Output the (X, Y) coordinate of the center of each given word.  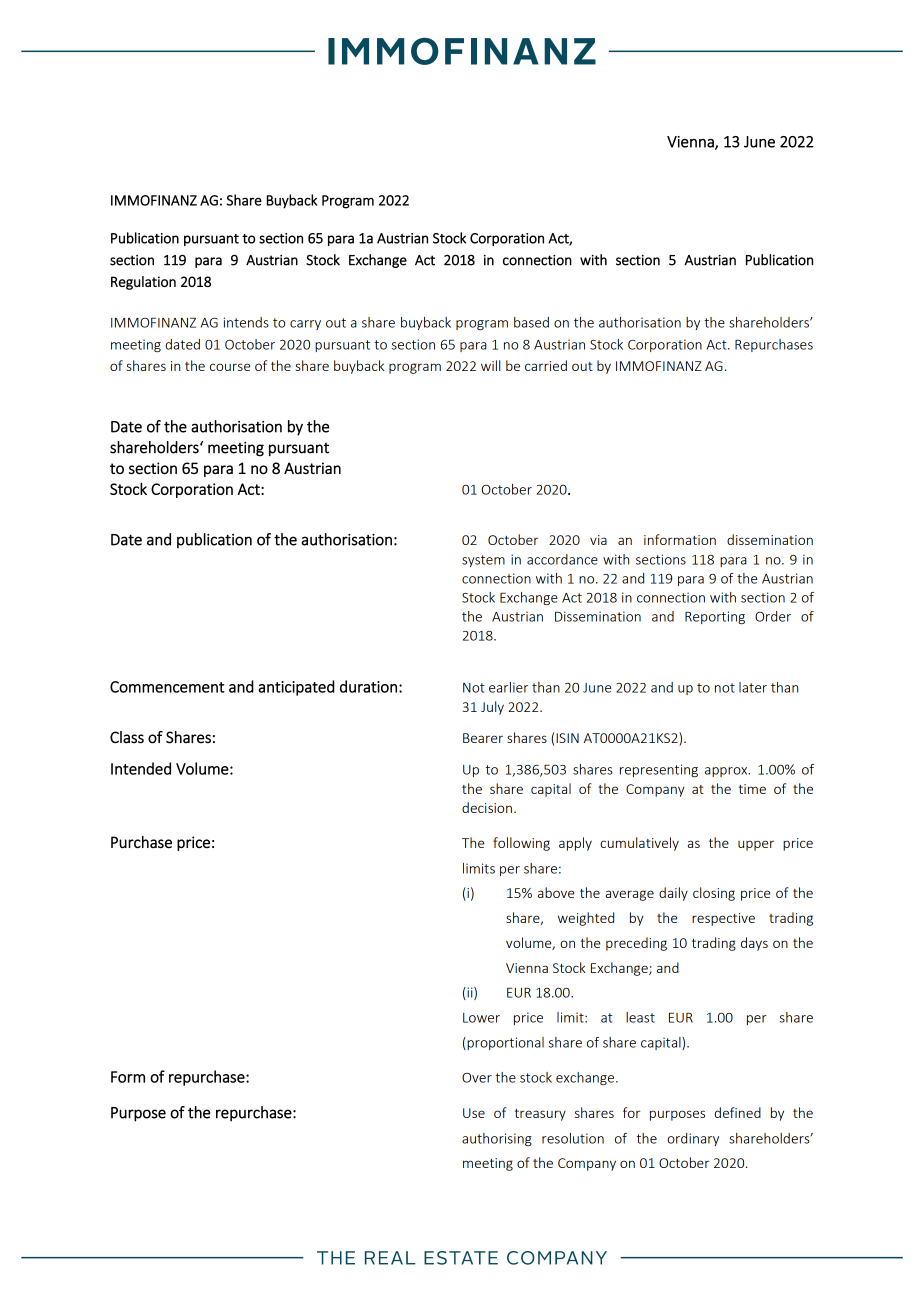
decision (487, 807)
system (483, 561)
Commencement (167, 687)
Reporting (715, 617)
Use (474, 1113)
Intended (141, 768)
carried (546, 365)
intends (246, 322)
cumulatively (639, 844)
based (531, 322)
